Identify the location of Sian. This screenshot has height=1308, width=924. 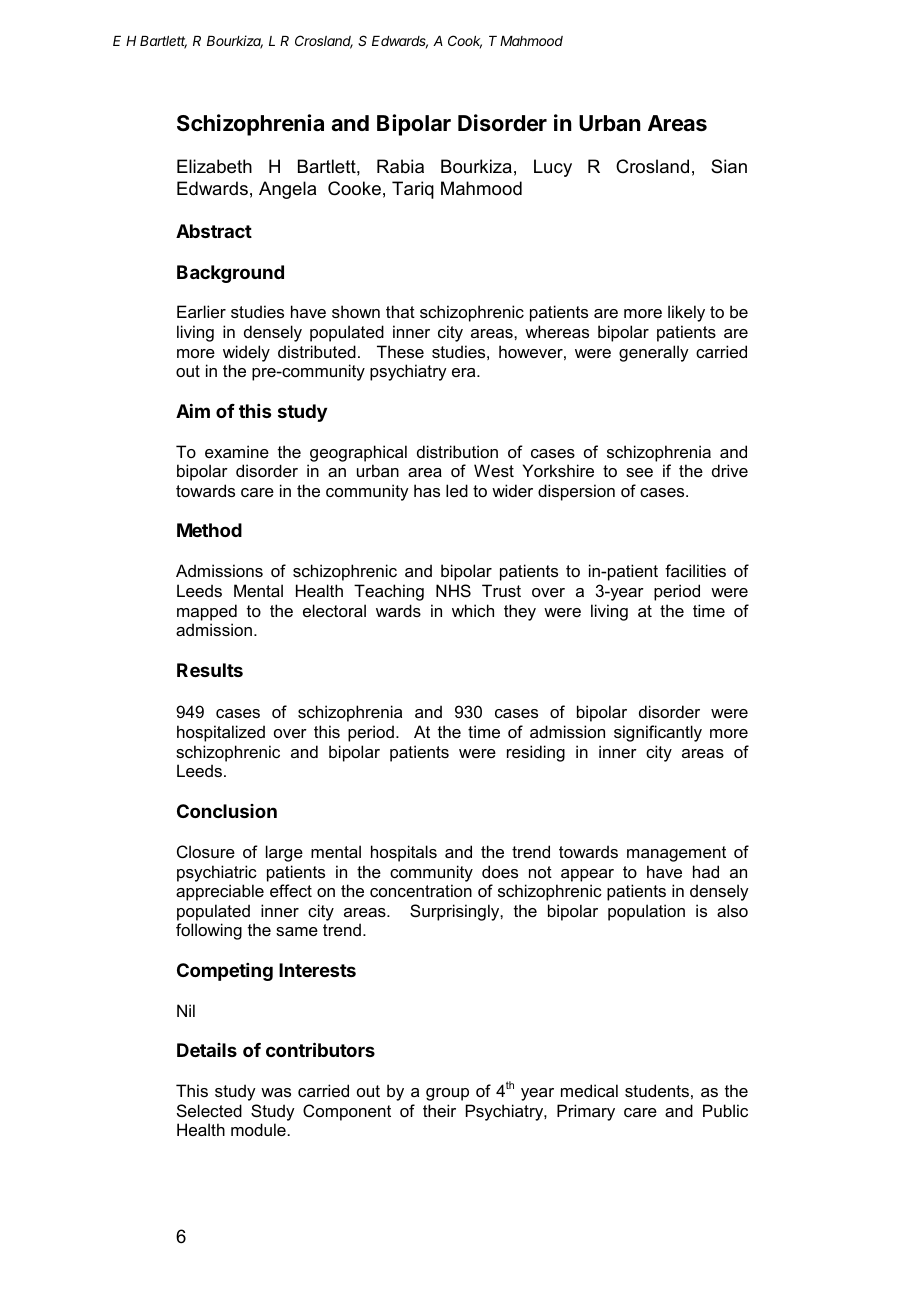
(729, 166).
